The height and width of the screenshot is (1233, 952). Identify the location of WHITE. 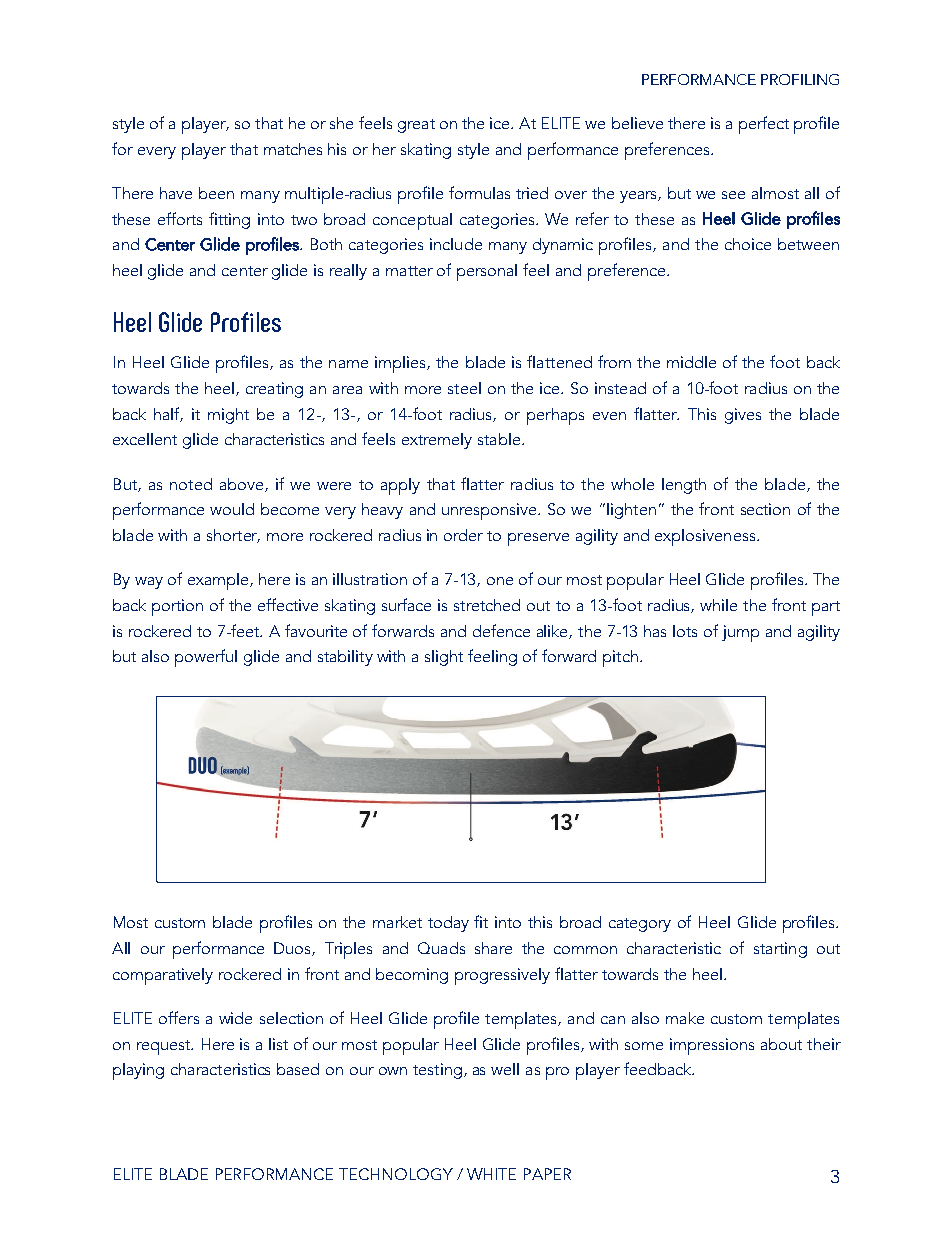
(491, 1174).
